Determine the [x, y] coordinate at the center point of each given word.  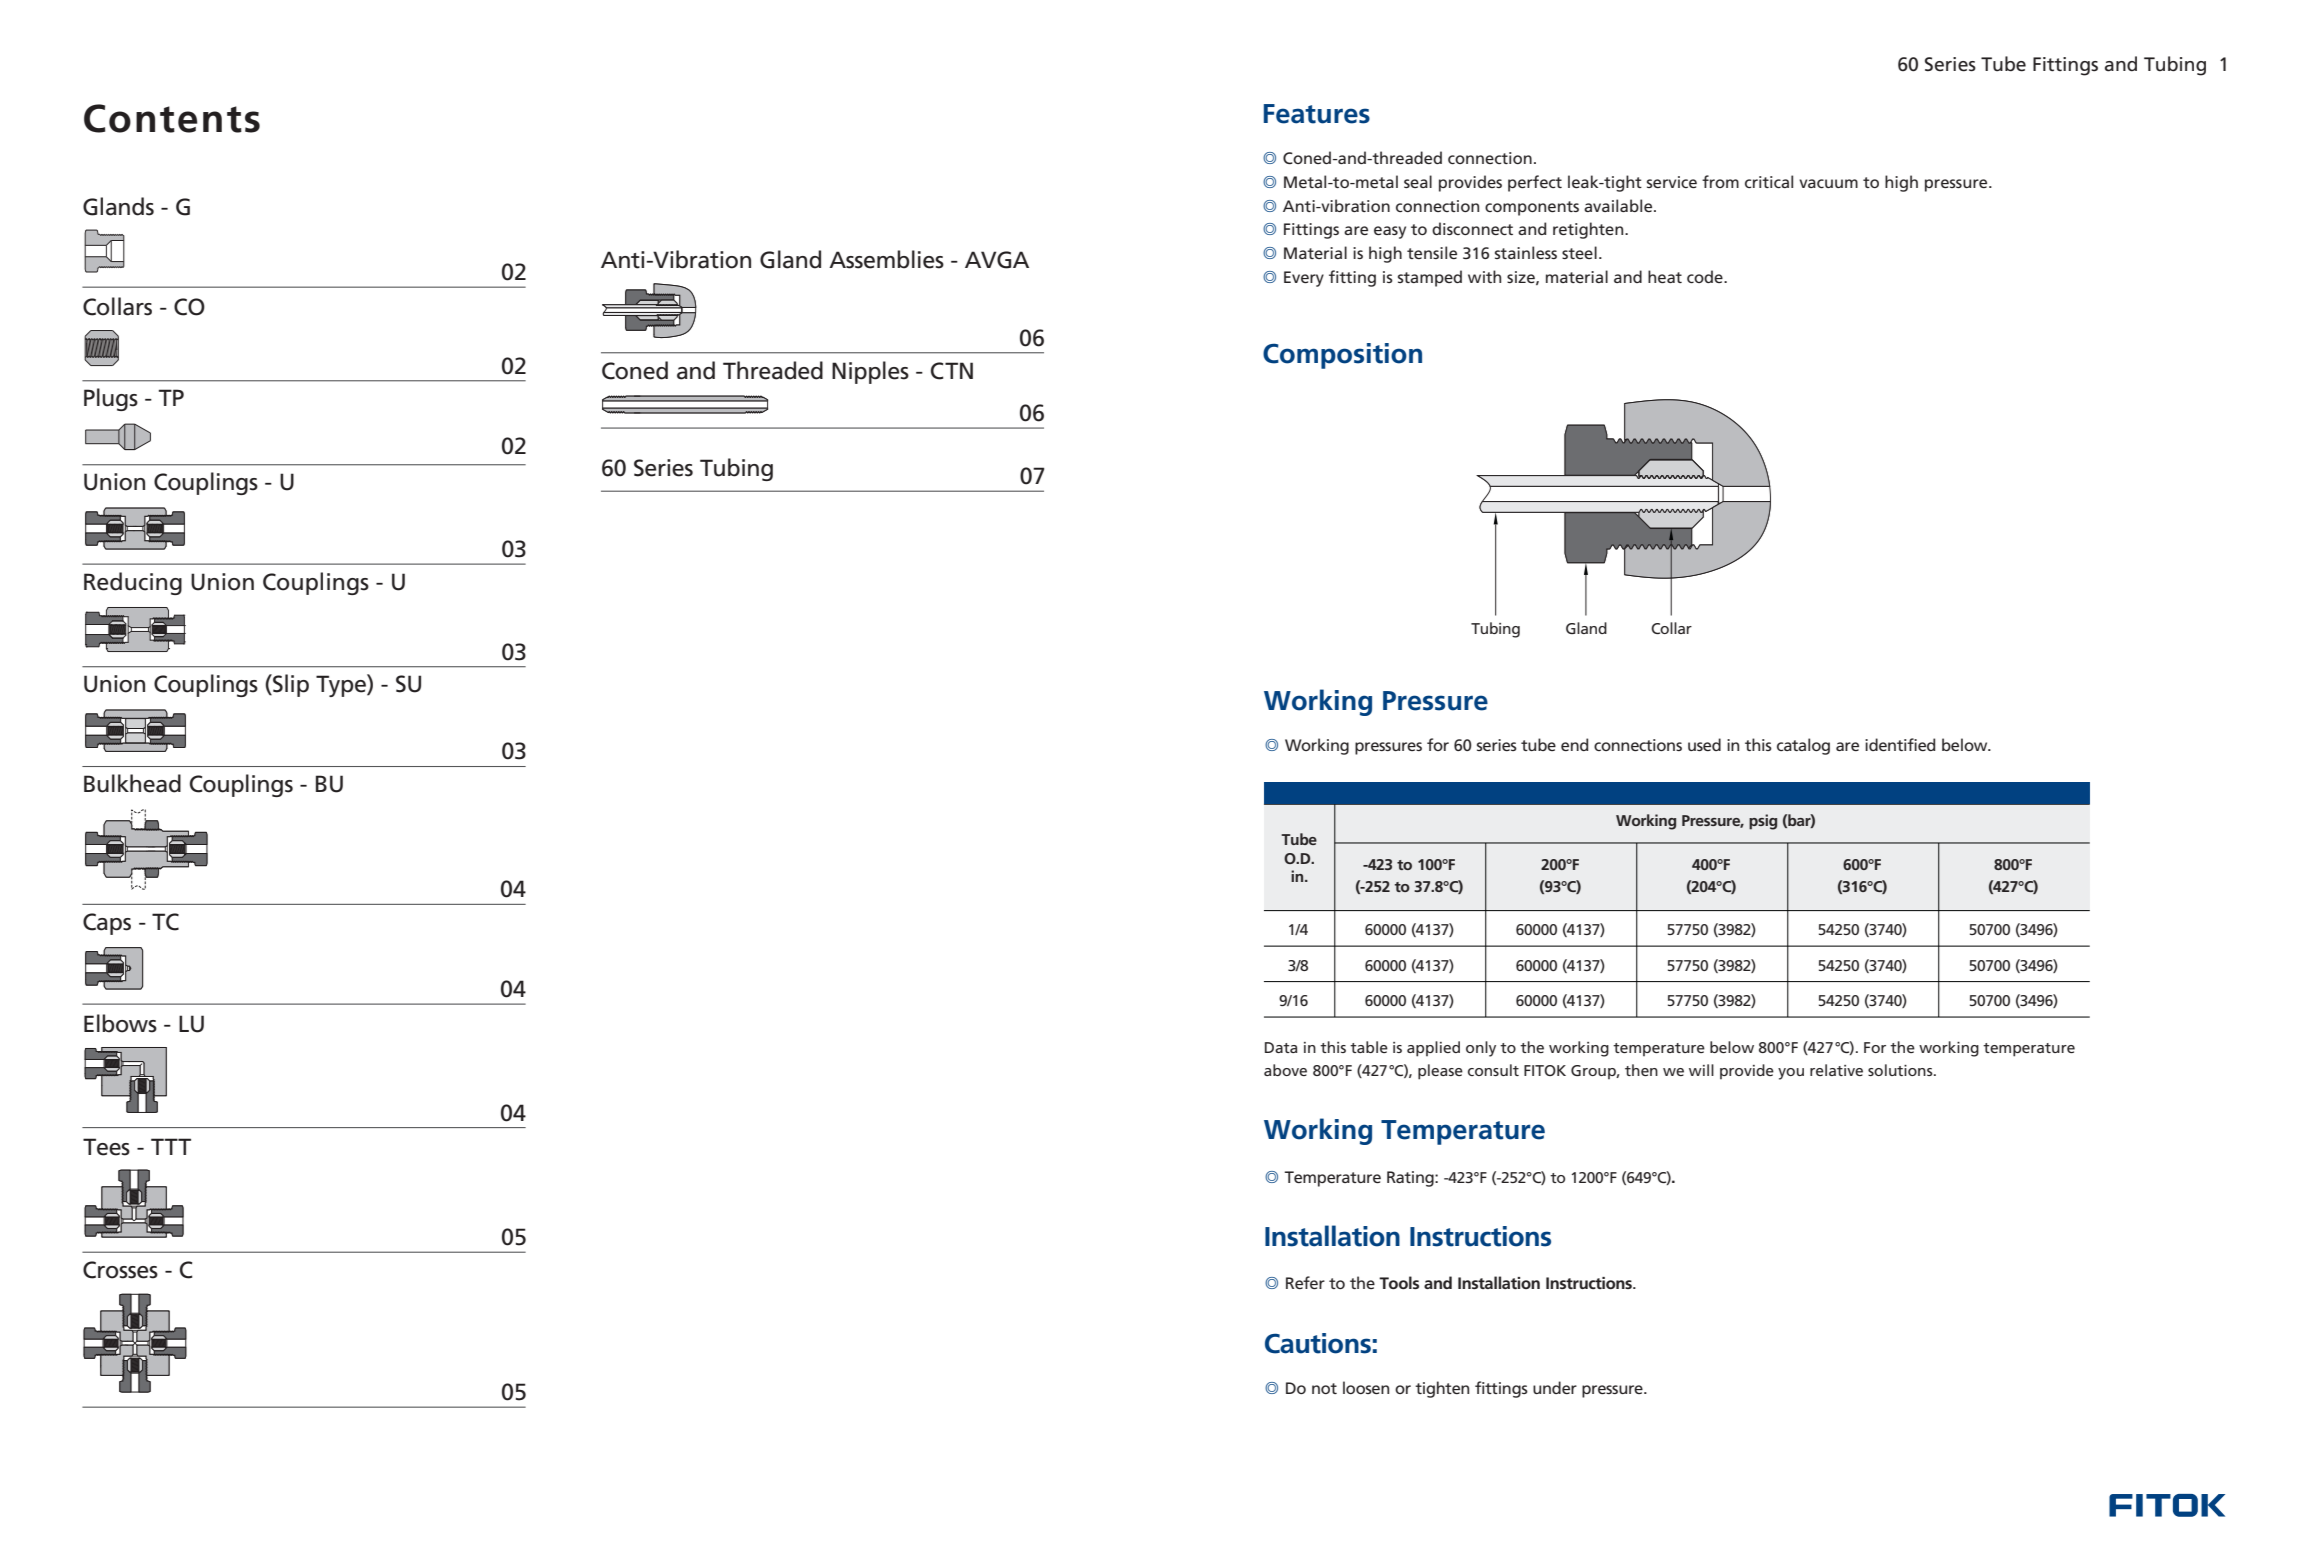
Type [342, 685]
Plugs [111, 399]
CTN [952, 371]
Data [1281, 1047]
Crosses [120, 1270]
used [1704, 744]
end [1574, 744]
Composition [1342, 356]
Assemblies [886, 259]
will [1701, 1070]
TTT [171, 1146]
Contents [172, 118]
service [1672, 182]
